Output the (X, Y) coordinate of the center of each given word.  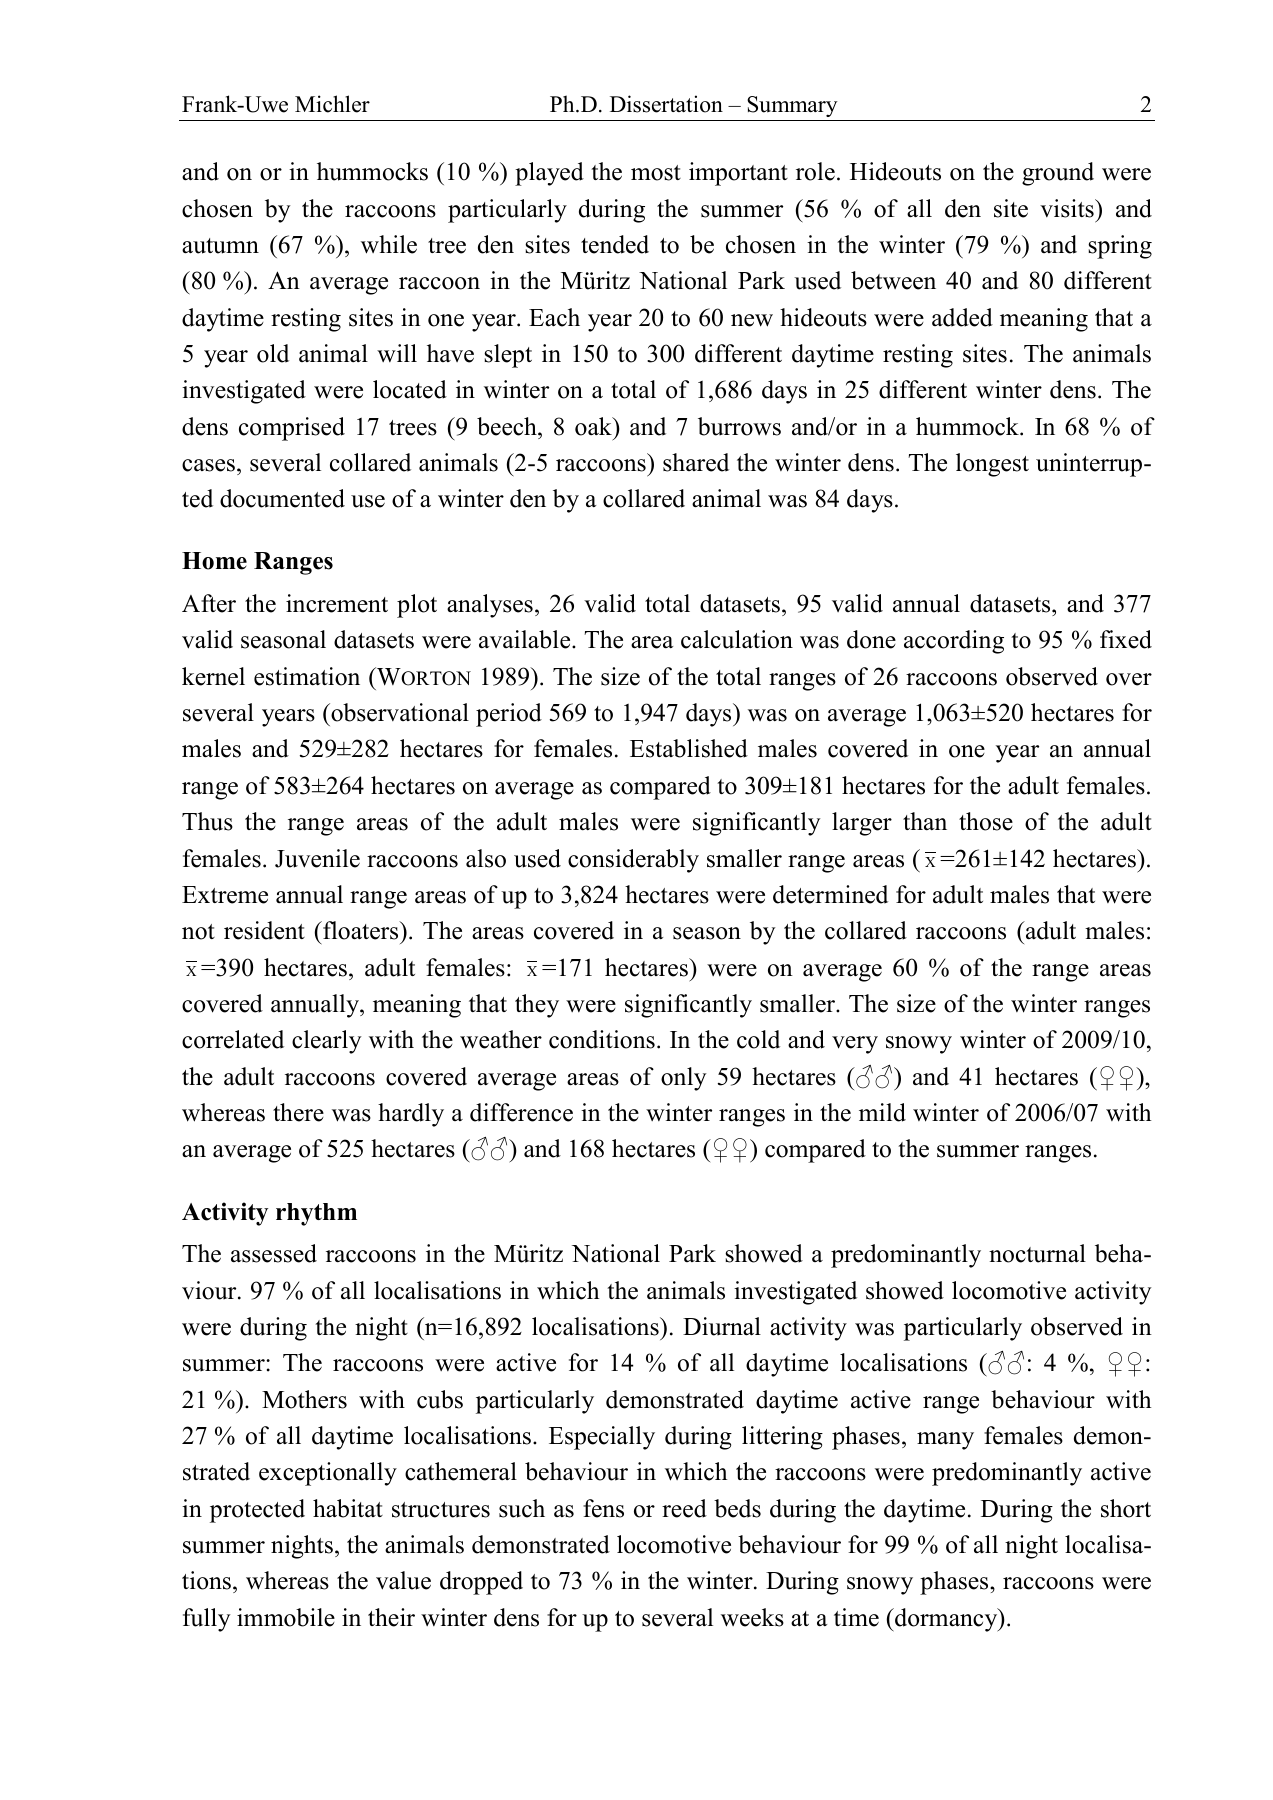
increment (337, 603)
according (954, 642)
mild (882, 1112)
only (684, 1079)
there (298, 1112)
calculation (737, 639)
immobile (286, 1617)
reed (684, 1508)
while (389, 244)
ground (1058, 174)
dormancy (946, 1620)
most (656, 173)
